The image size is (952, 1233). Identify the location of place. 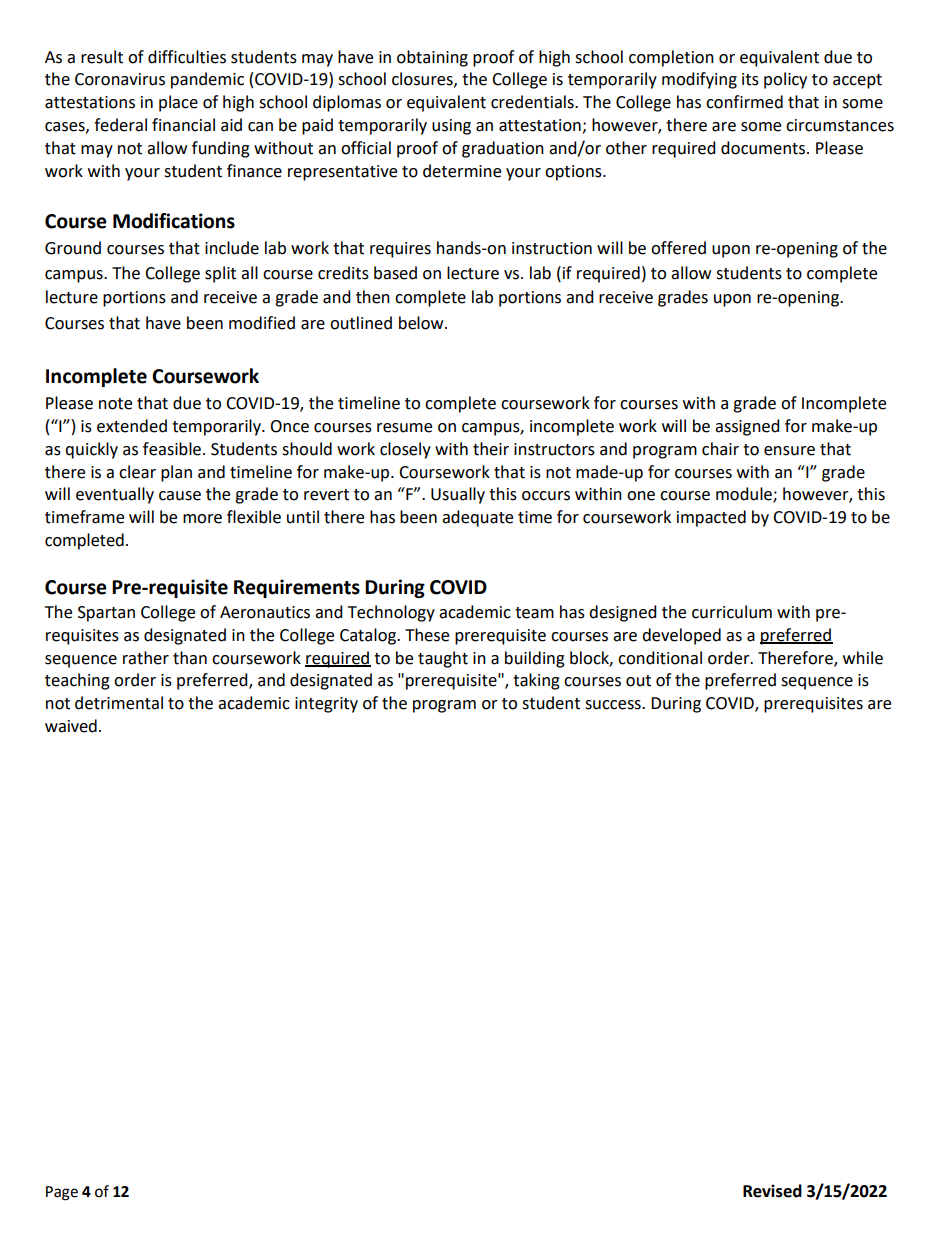
(178, 103).
